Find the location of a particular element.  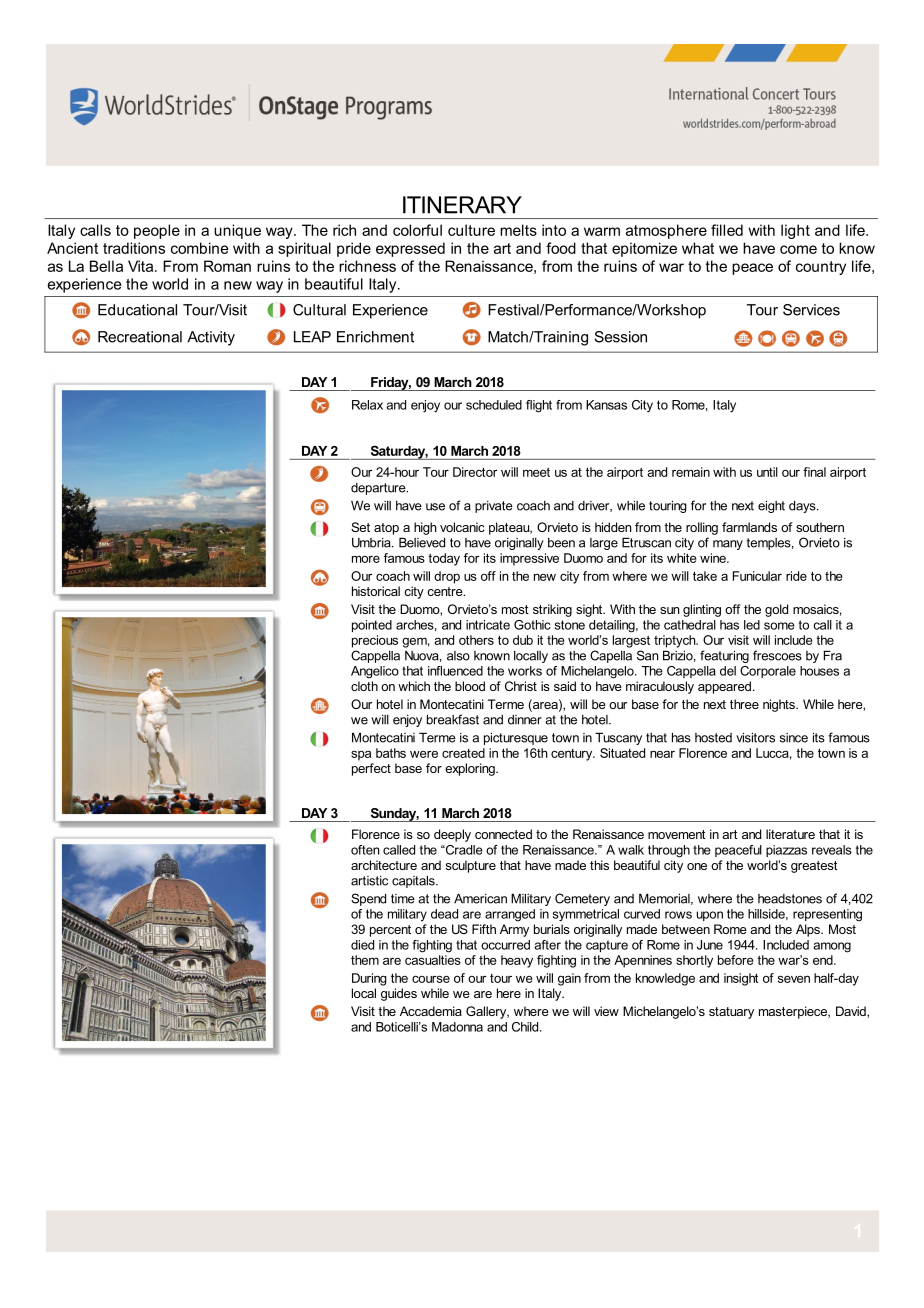

volcanic is located at coordinates (462, 527).
